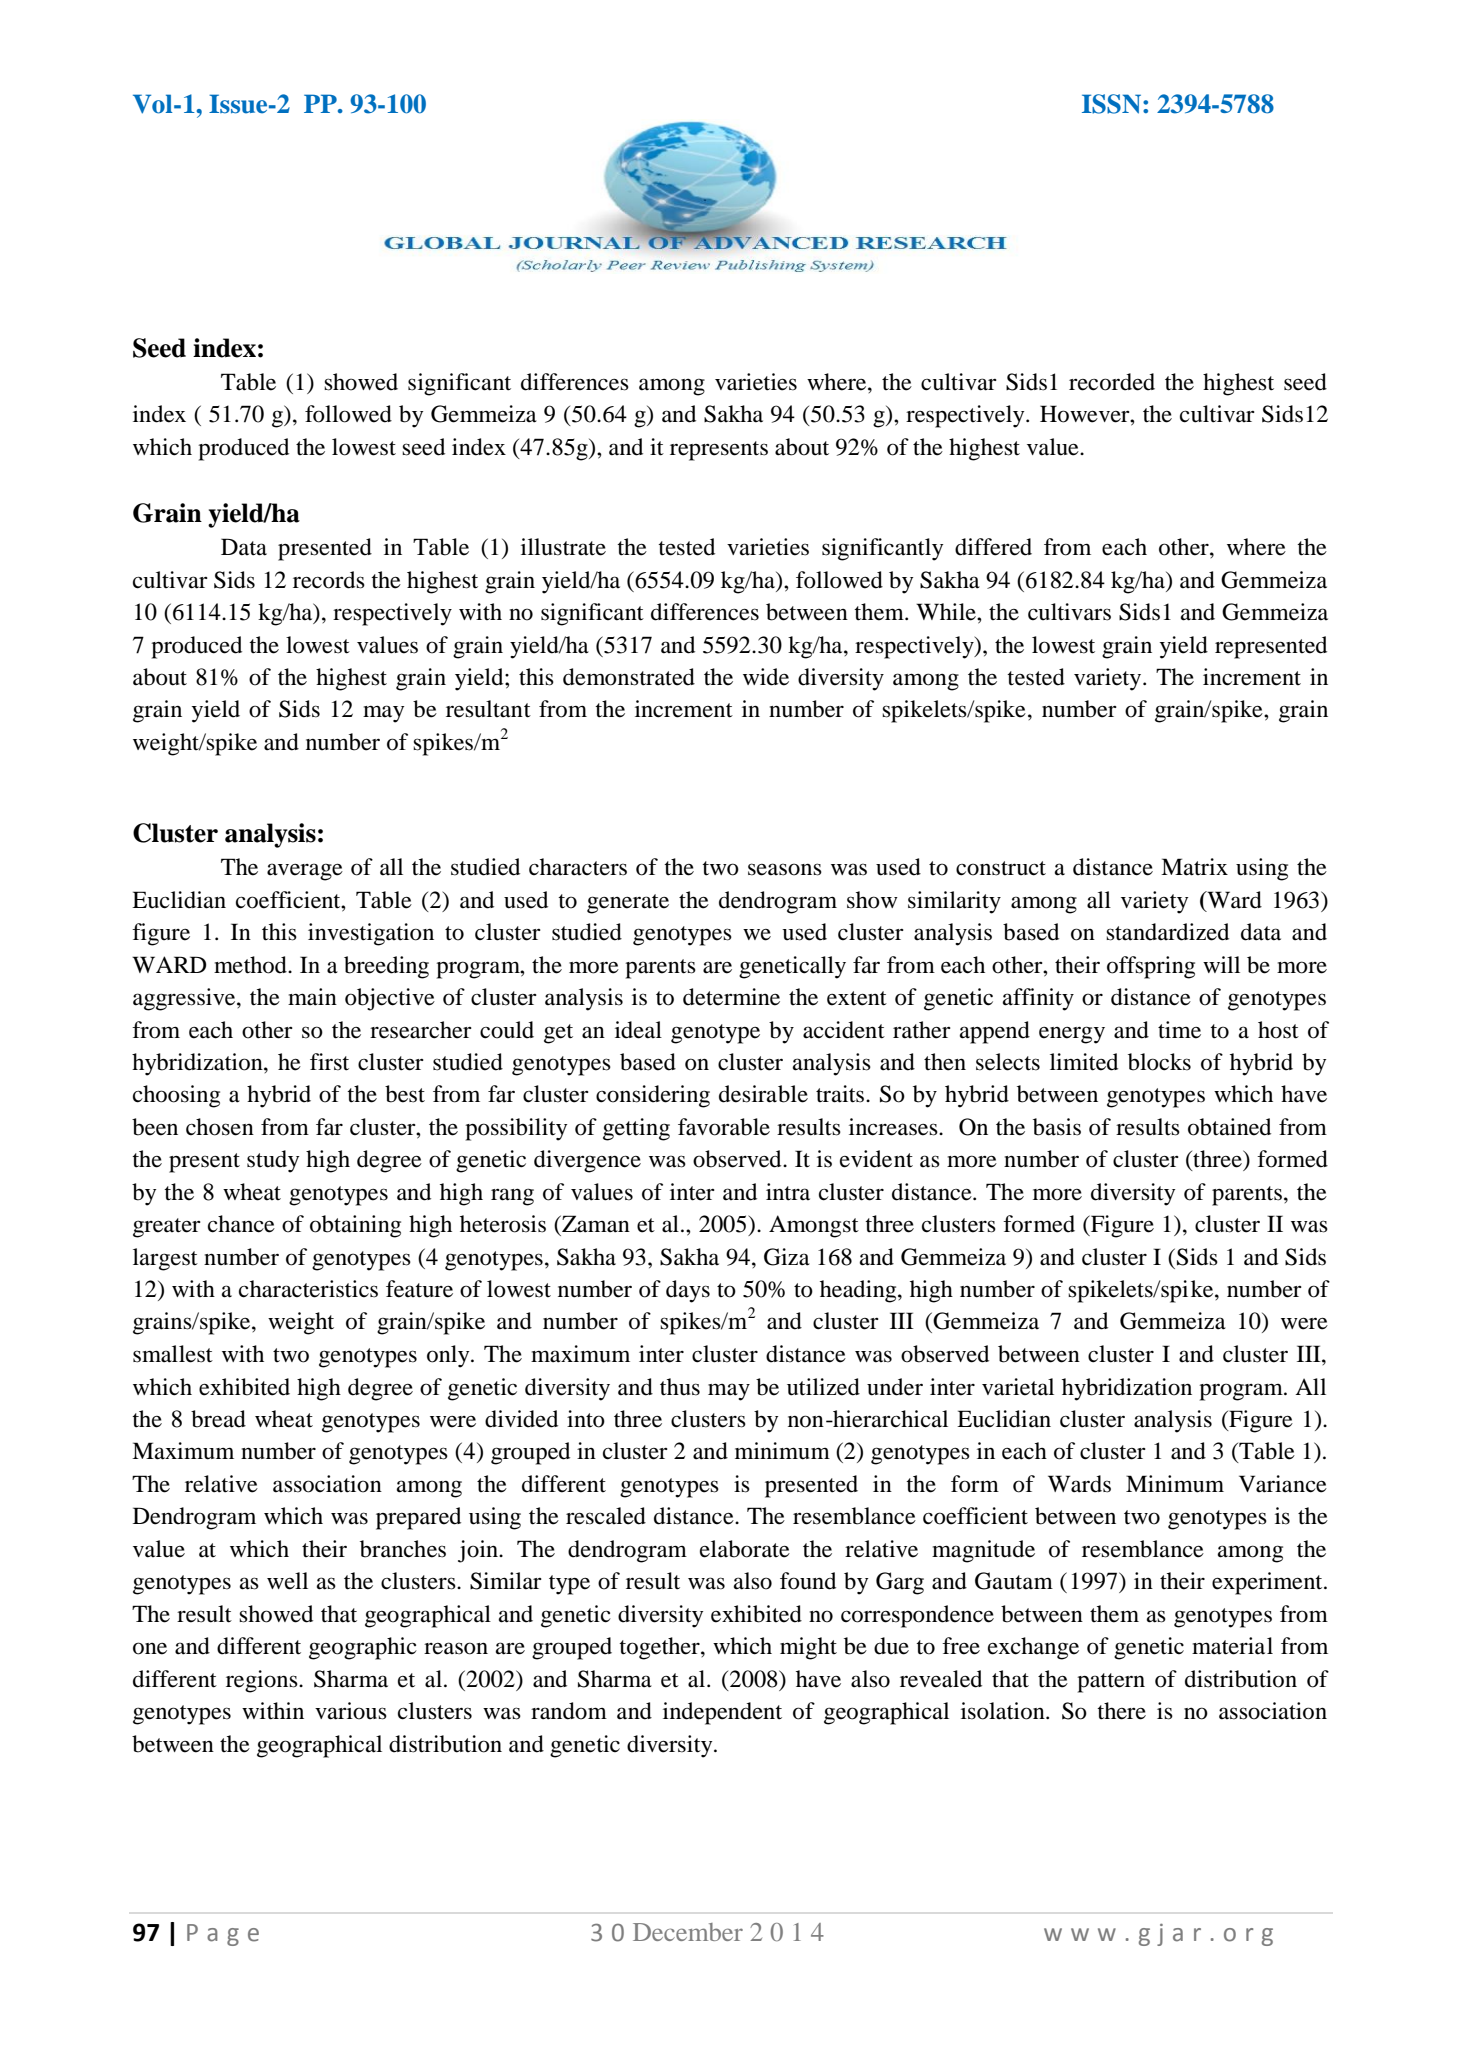  I want to click on wide, so click(766, 677).
